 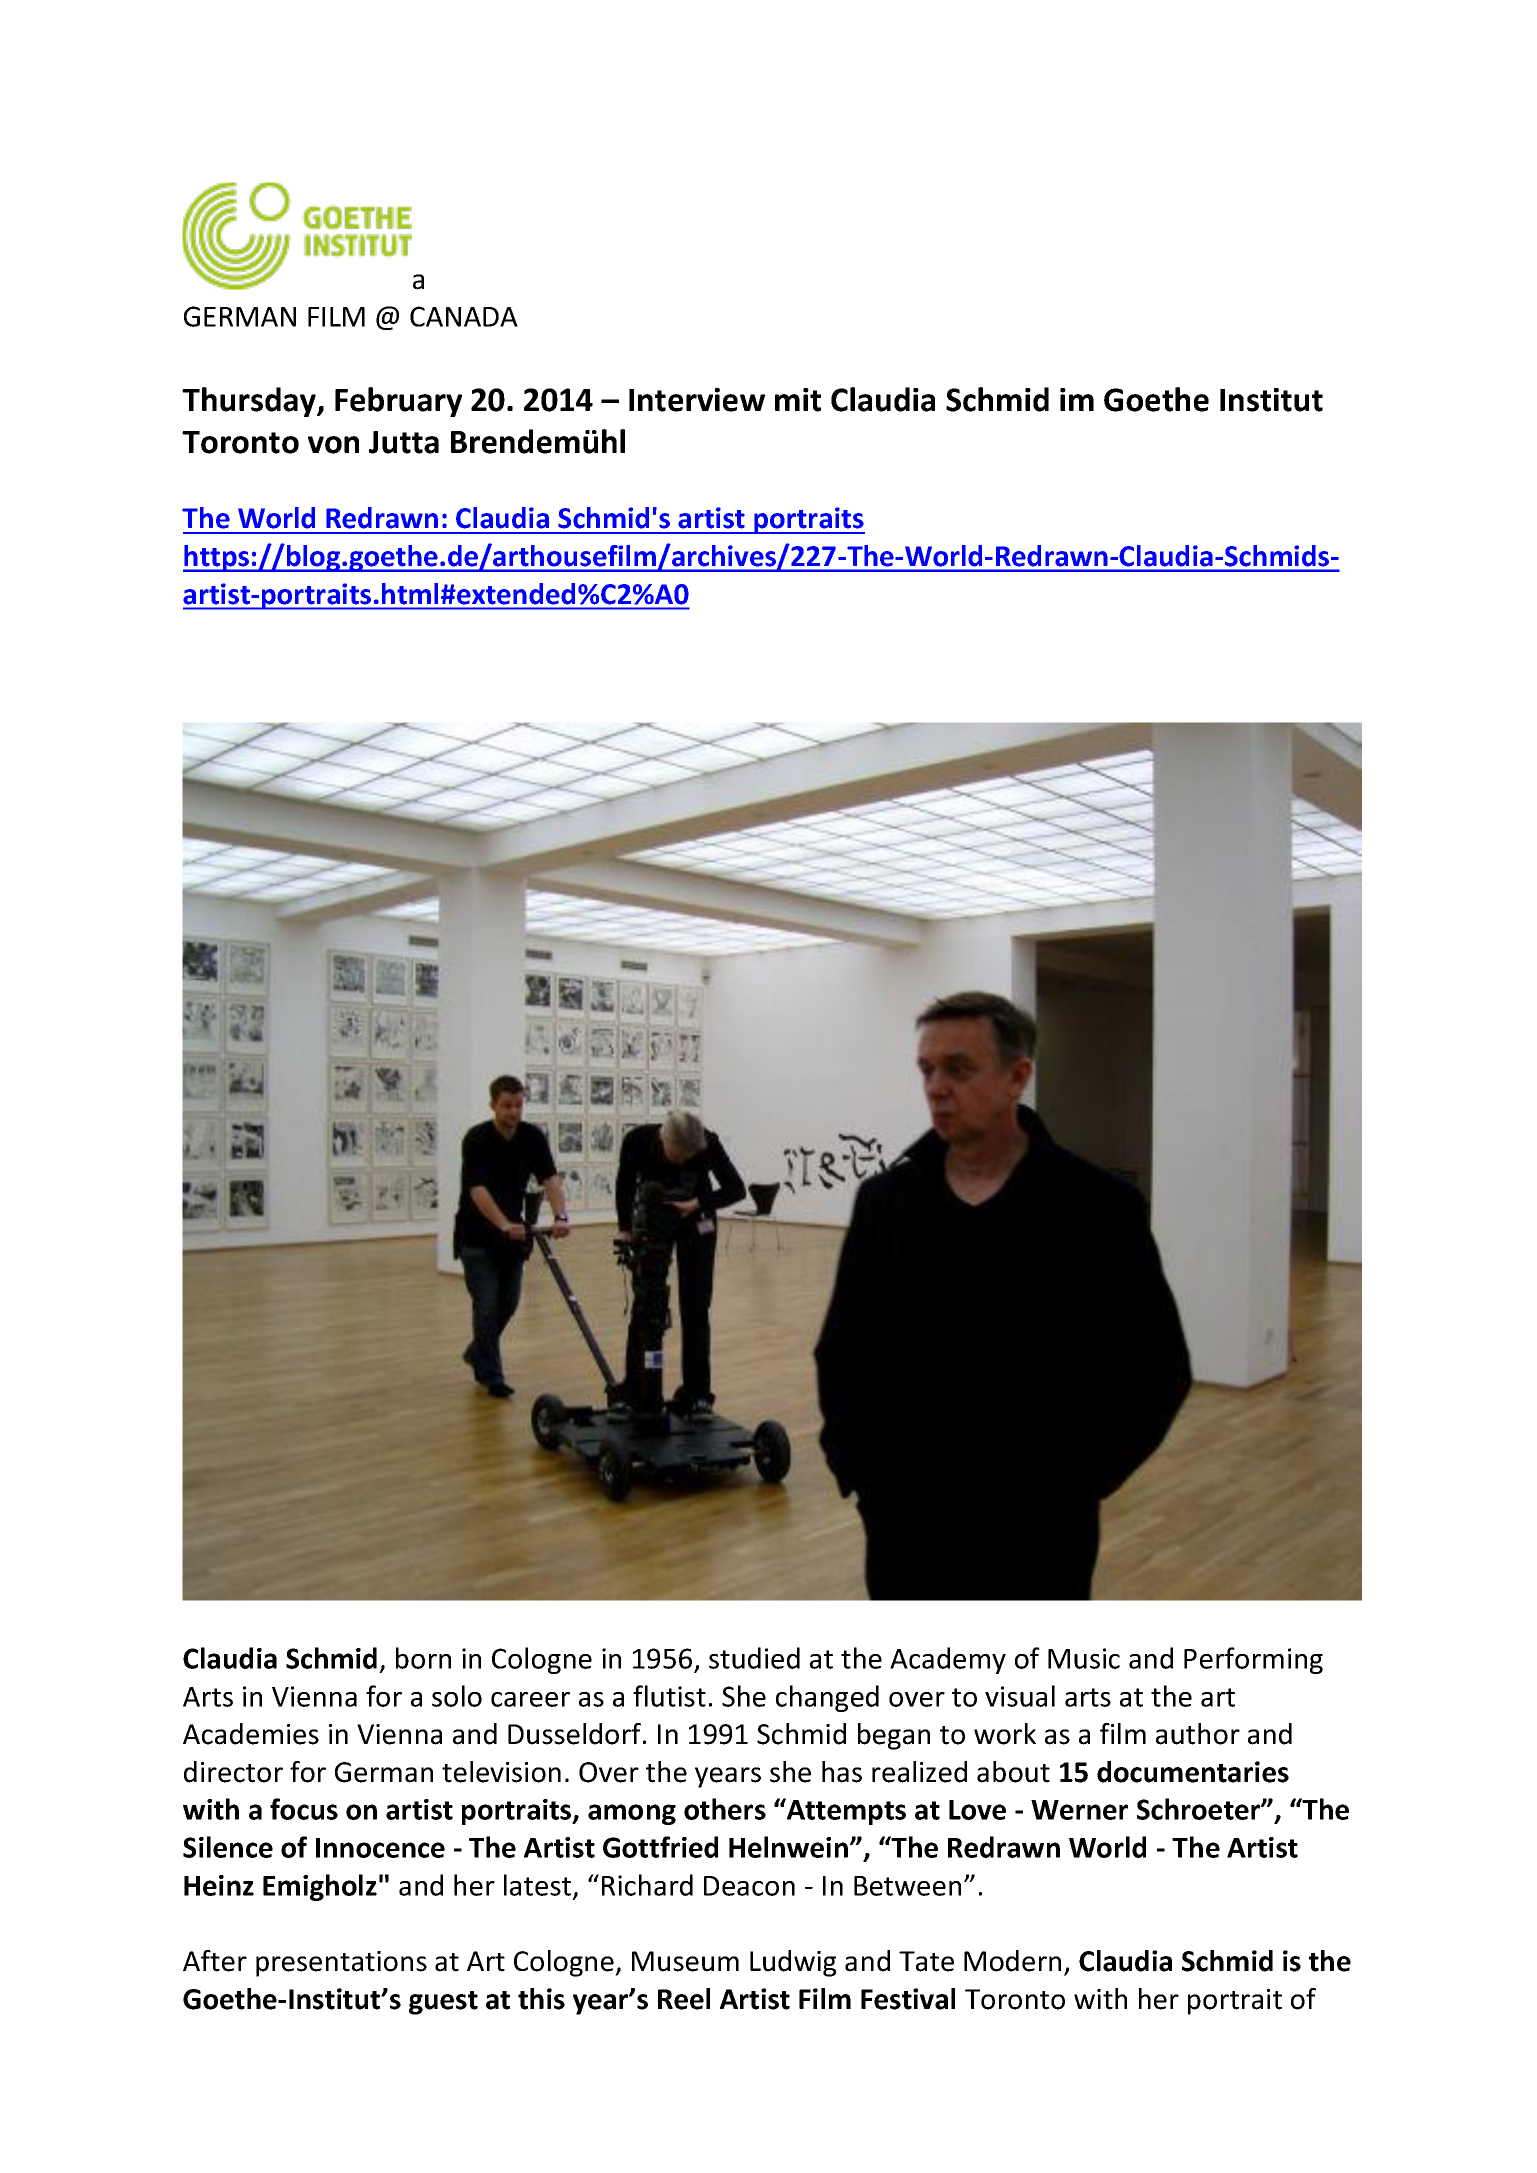 I want to click on February, so click(x=398, y=402).
